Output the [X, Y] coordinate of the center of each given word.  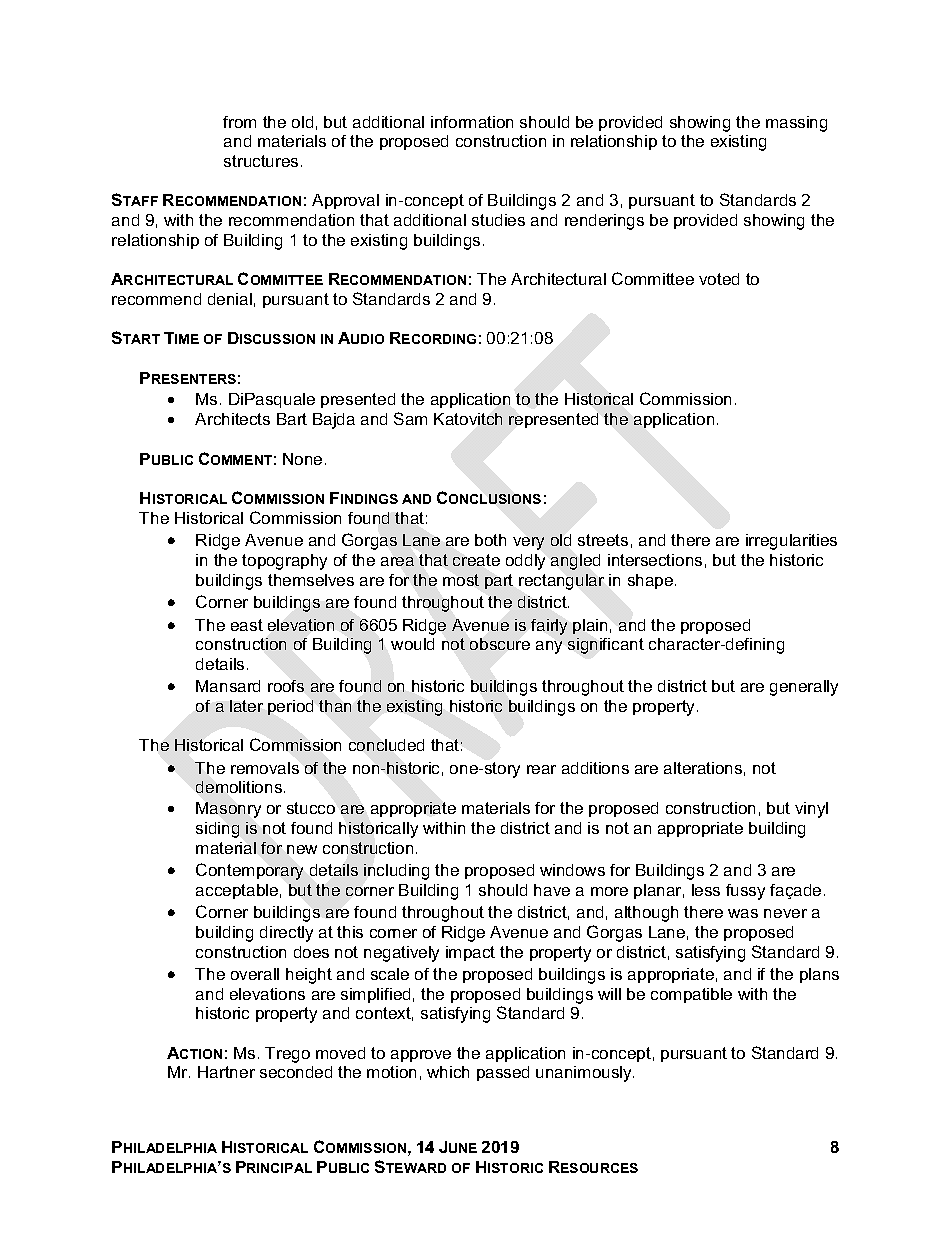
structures [261, 161]
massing [796, 124]
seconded [296, 1072]
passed [503, 1073]
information [472, 122]
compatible [691, 995]
